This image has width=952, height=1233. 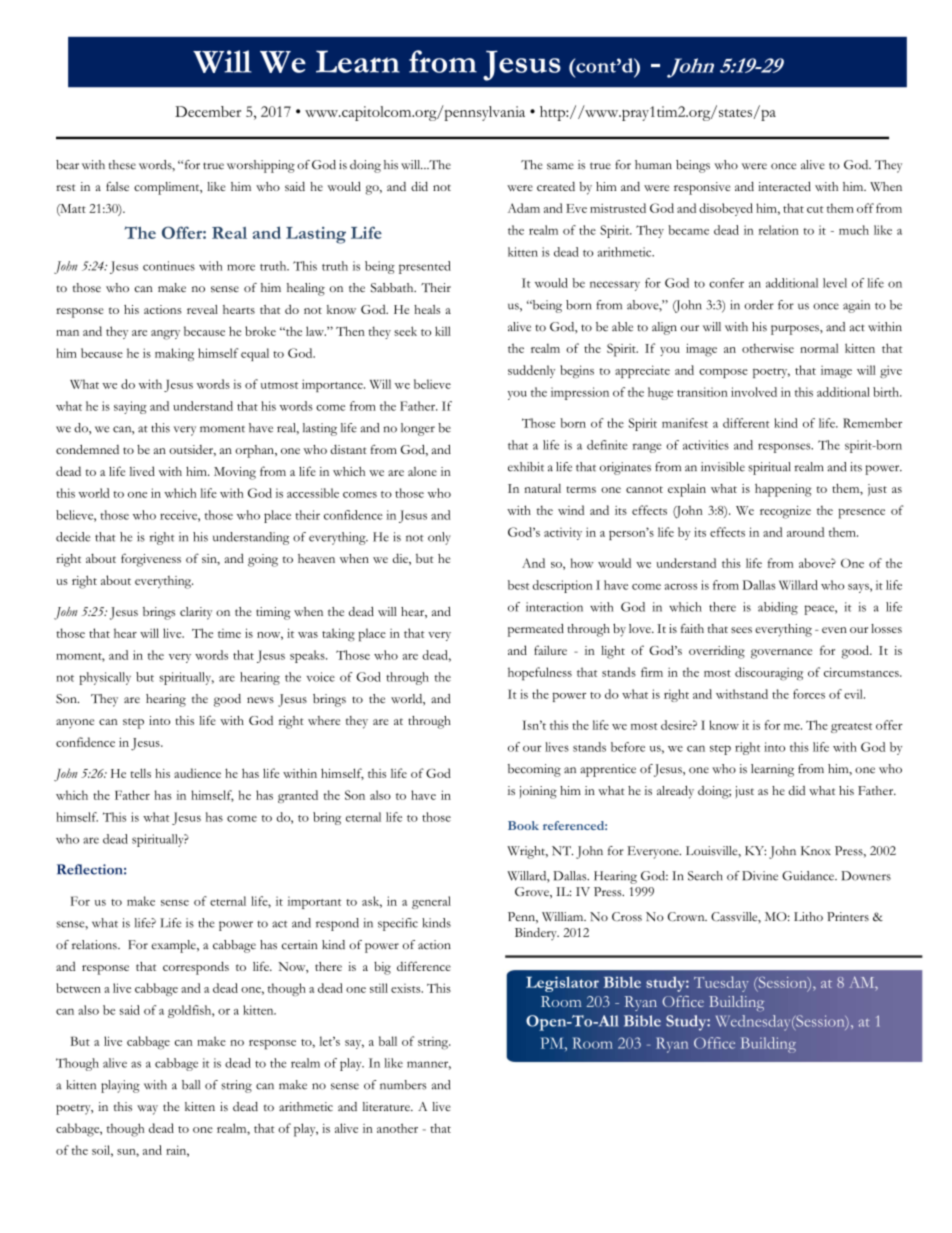 What do you see at coordinates (397, 1128) in the image?
I see `another` at bounding box center [397, 1128].
